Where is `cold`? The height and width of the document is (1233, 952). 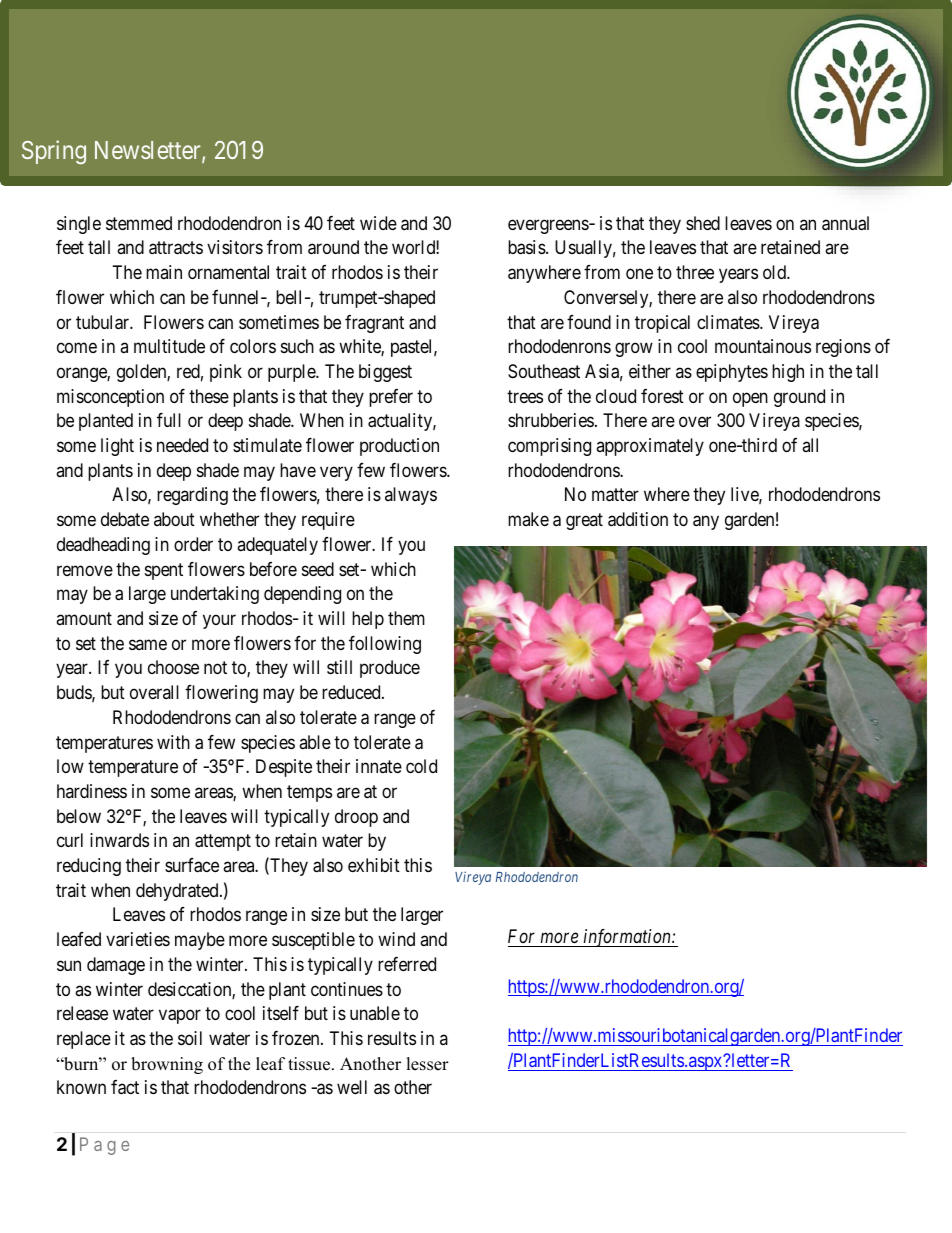
cold is located at coordinates (421, 766).
